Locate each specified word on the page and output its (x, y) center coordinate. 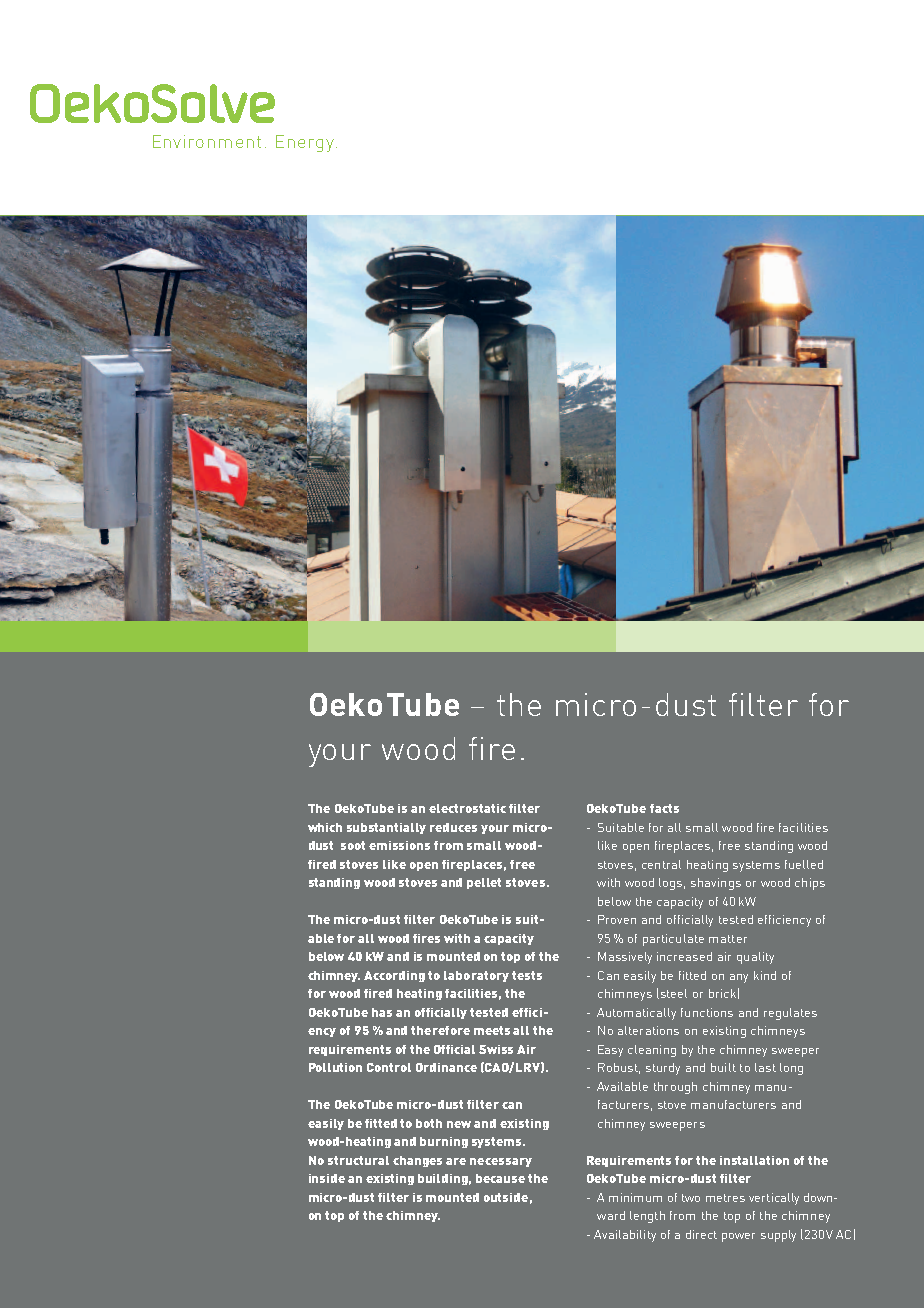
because (500, 1178)
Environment (207, 141)
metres (725, 1198)
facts (664, 808)
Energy (305, 143)
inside (327, 1178)
